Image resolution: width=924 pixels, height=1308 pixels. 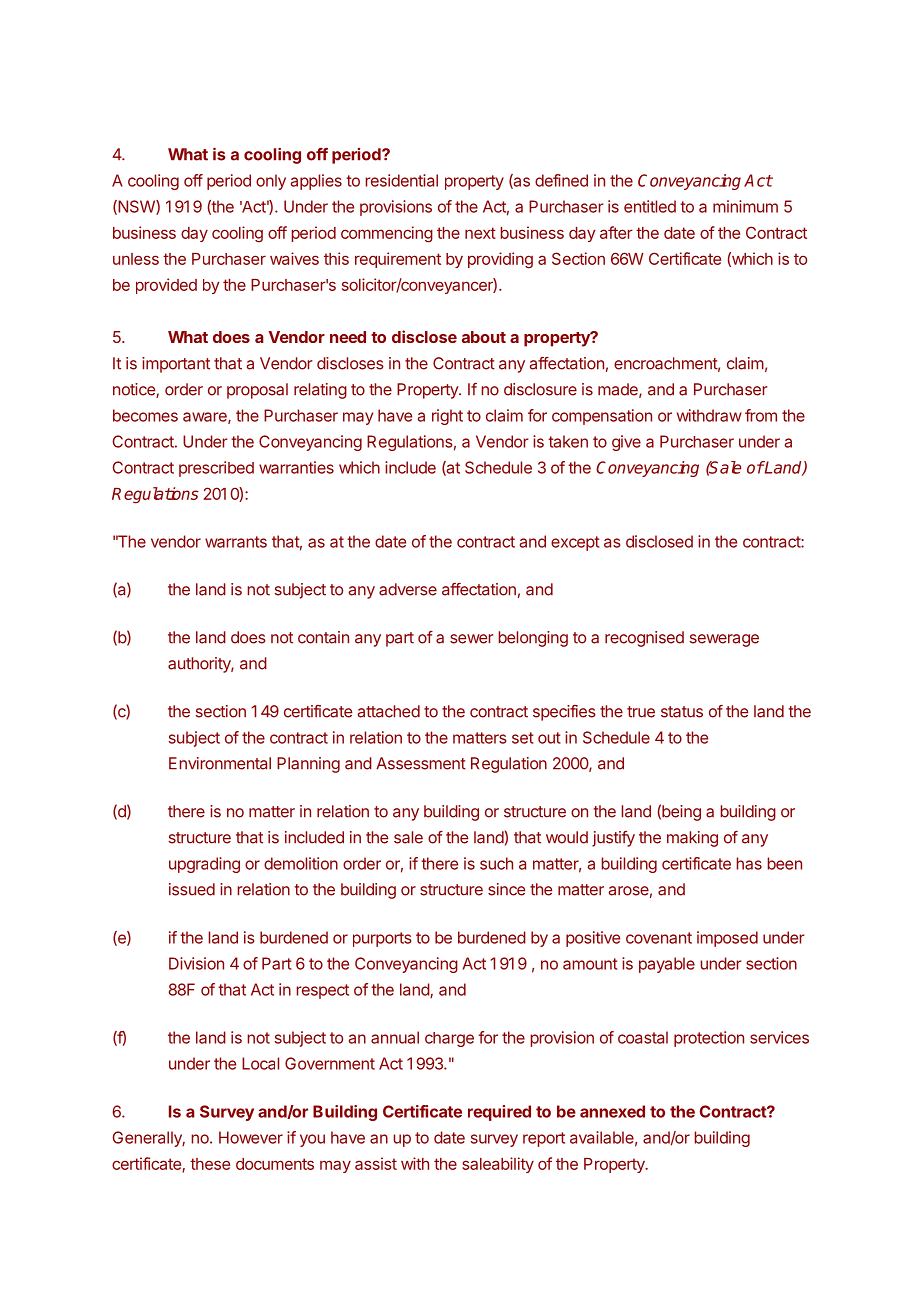 I want to click on status, so click(x=682, y=712).
